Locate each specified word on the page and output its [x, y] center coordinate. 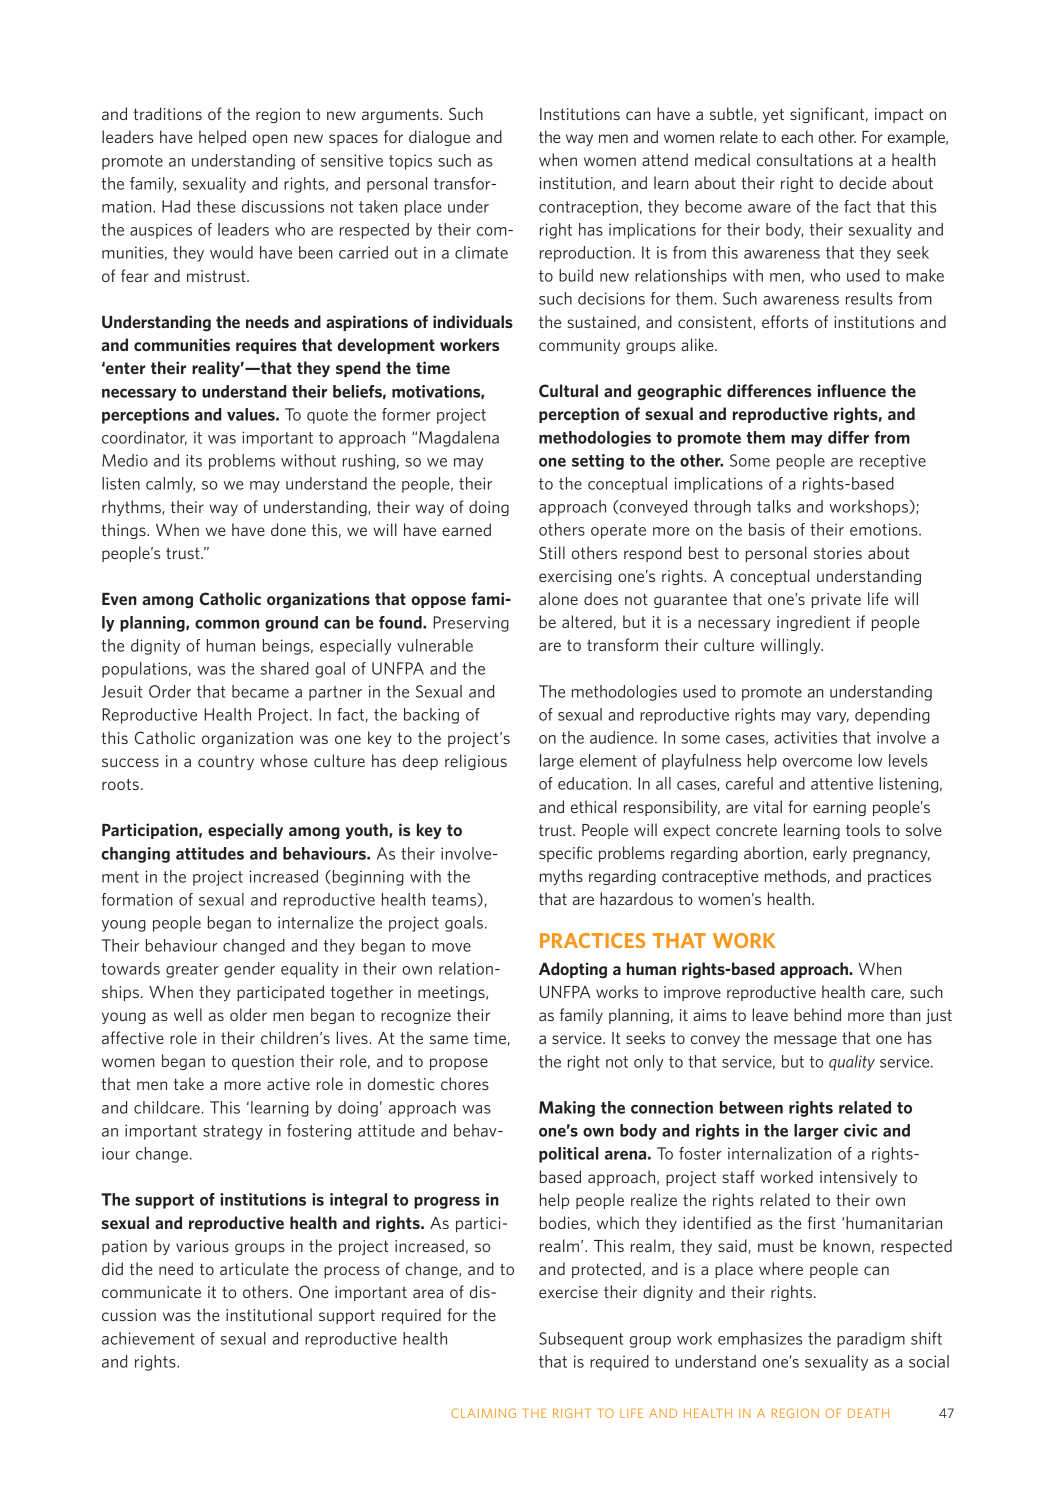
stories [838, 553]
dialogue [439, 138]
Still [552, 552]
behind [817, 1014]
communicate [151, 1292]
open [270, 140]
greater [192, 970]
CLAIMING [483, 1413]
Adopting [573, 970]
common [227, 624]
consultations [805, 159]
